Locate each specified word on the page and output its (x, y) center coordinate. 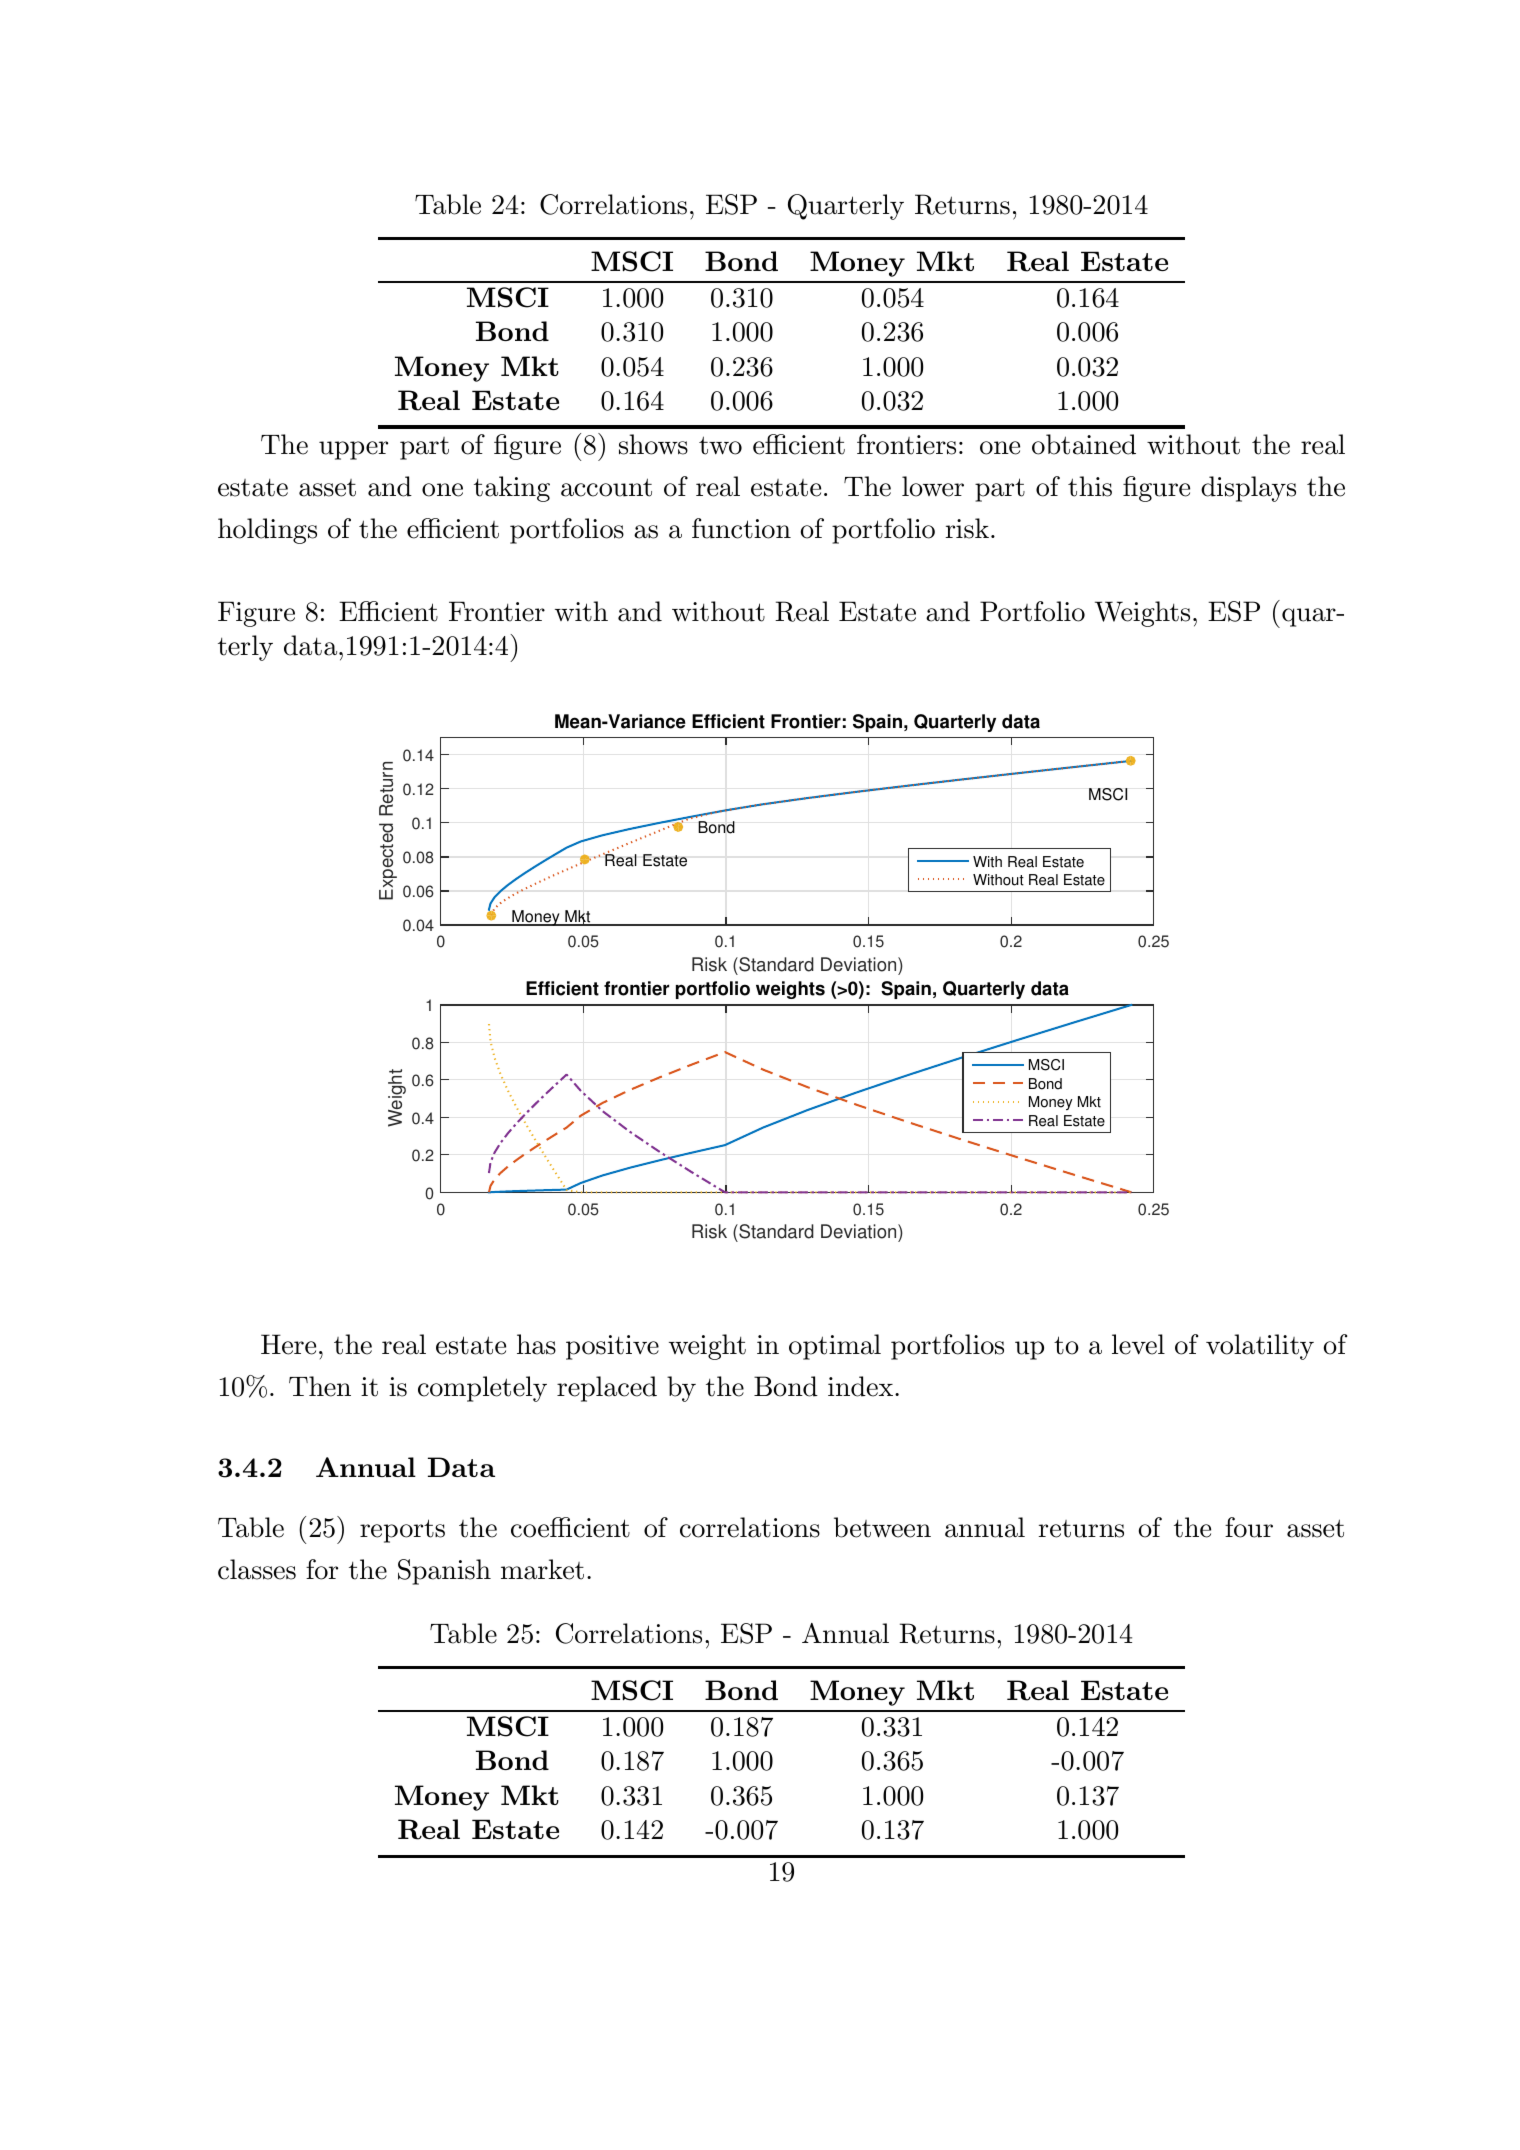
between (882, 1527)
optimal (835, 1347)
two (720, 445)
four (1249, 1527)
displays (1248, 489)
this (1090, 486)
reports (402, 1531)
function (741, 528)
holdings (267, 531)
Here (288, 1344)
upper (353, 450)
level (1138, 1344)
